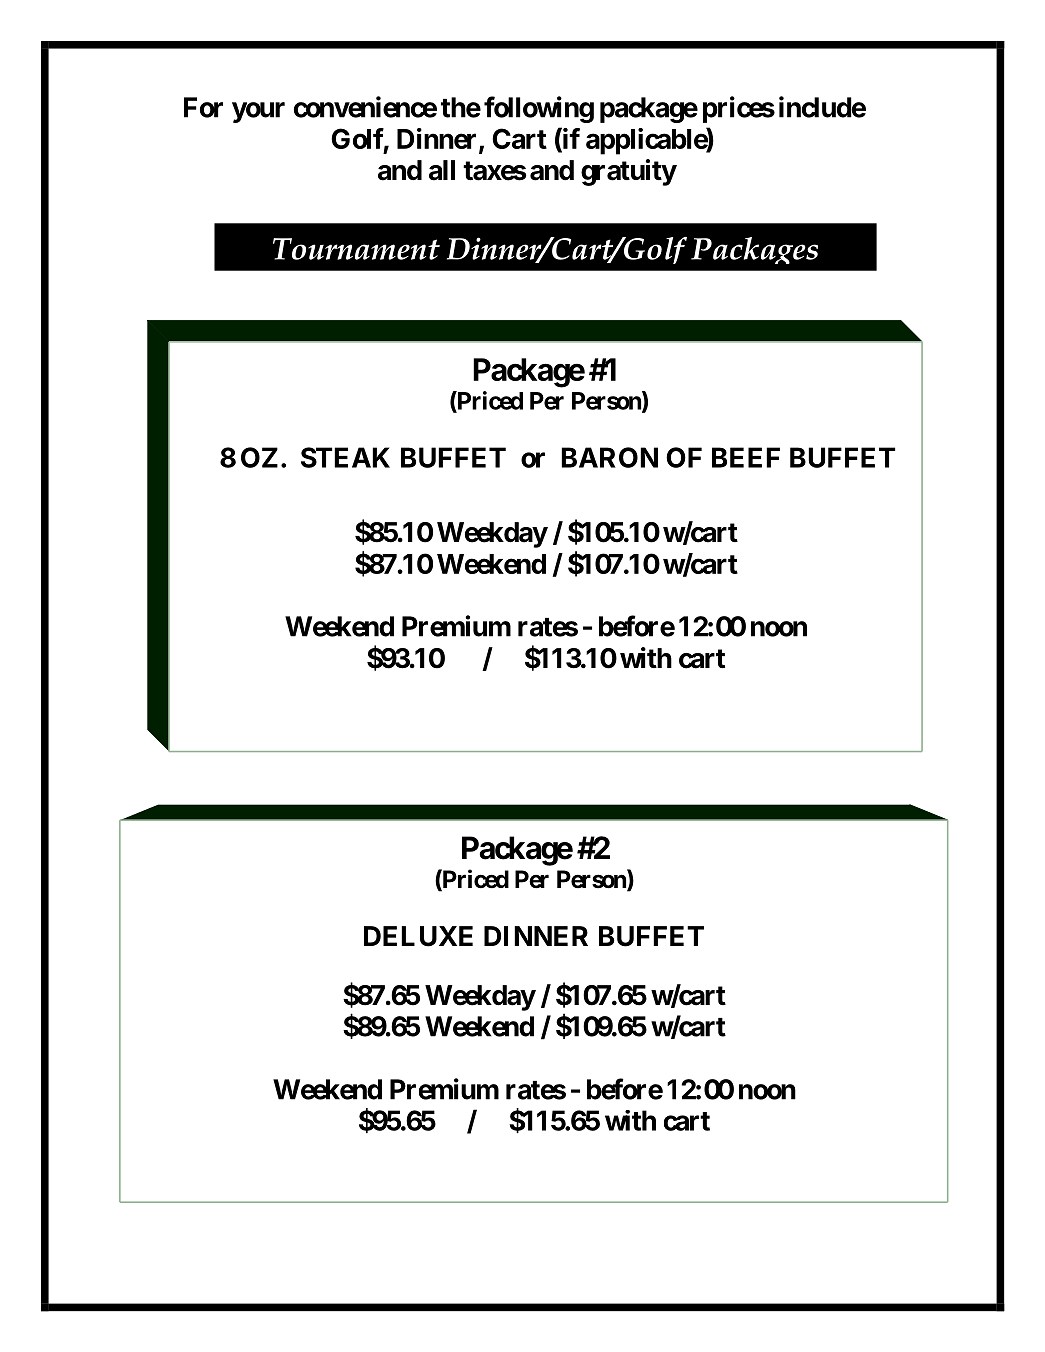 The height and width of the screenshot is (1352, 1045). I want to click on DELUXE, so click(418, 936).
